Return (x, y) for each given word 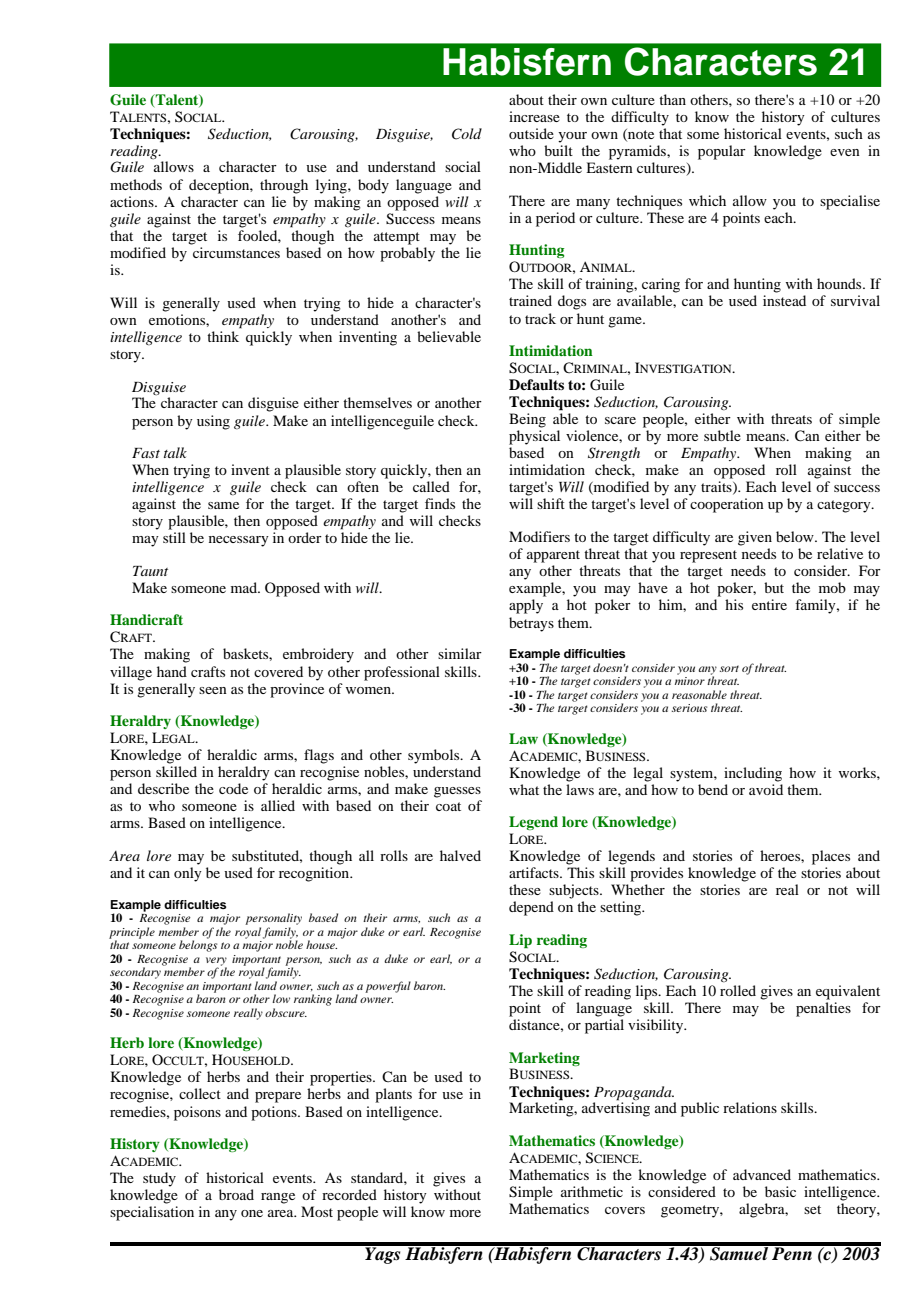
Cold (467, 134)
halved (460, 855)
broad (236, 1194)
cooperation (727, 505)
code (233, 788)
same (223, 505)
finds (440, 503)
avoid (766, 789)
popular (722, 152)
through (284, 186)
